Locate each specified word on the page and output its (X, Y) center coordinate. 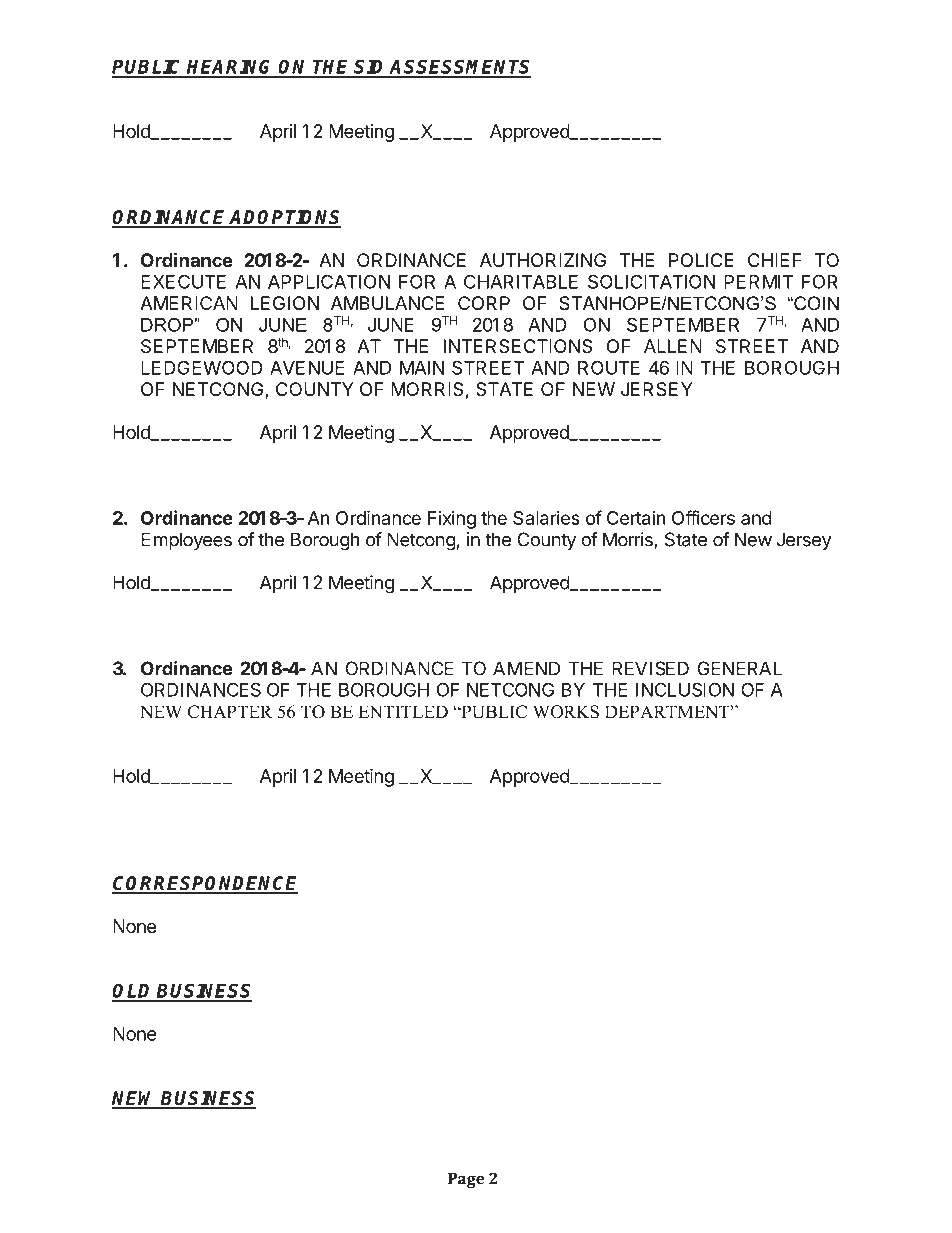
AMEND (526, 668)
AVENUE (307, 368)
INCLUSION (685, 689)
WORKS (566, 712)
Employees (186, 541)
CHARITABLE (521, 281)
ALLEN (673, 346)
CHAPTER (230, 712)
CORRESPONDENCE (205, 884)
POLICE (701, 260)
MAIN (422, 368)
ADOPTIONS (285, 218)
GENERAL (739, 668)
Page (466, 1180)
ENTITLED (403, 711)
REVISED (650, 668)
